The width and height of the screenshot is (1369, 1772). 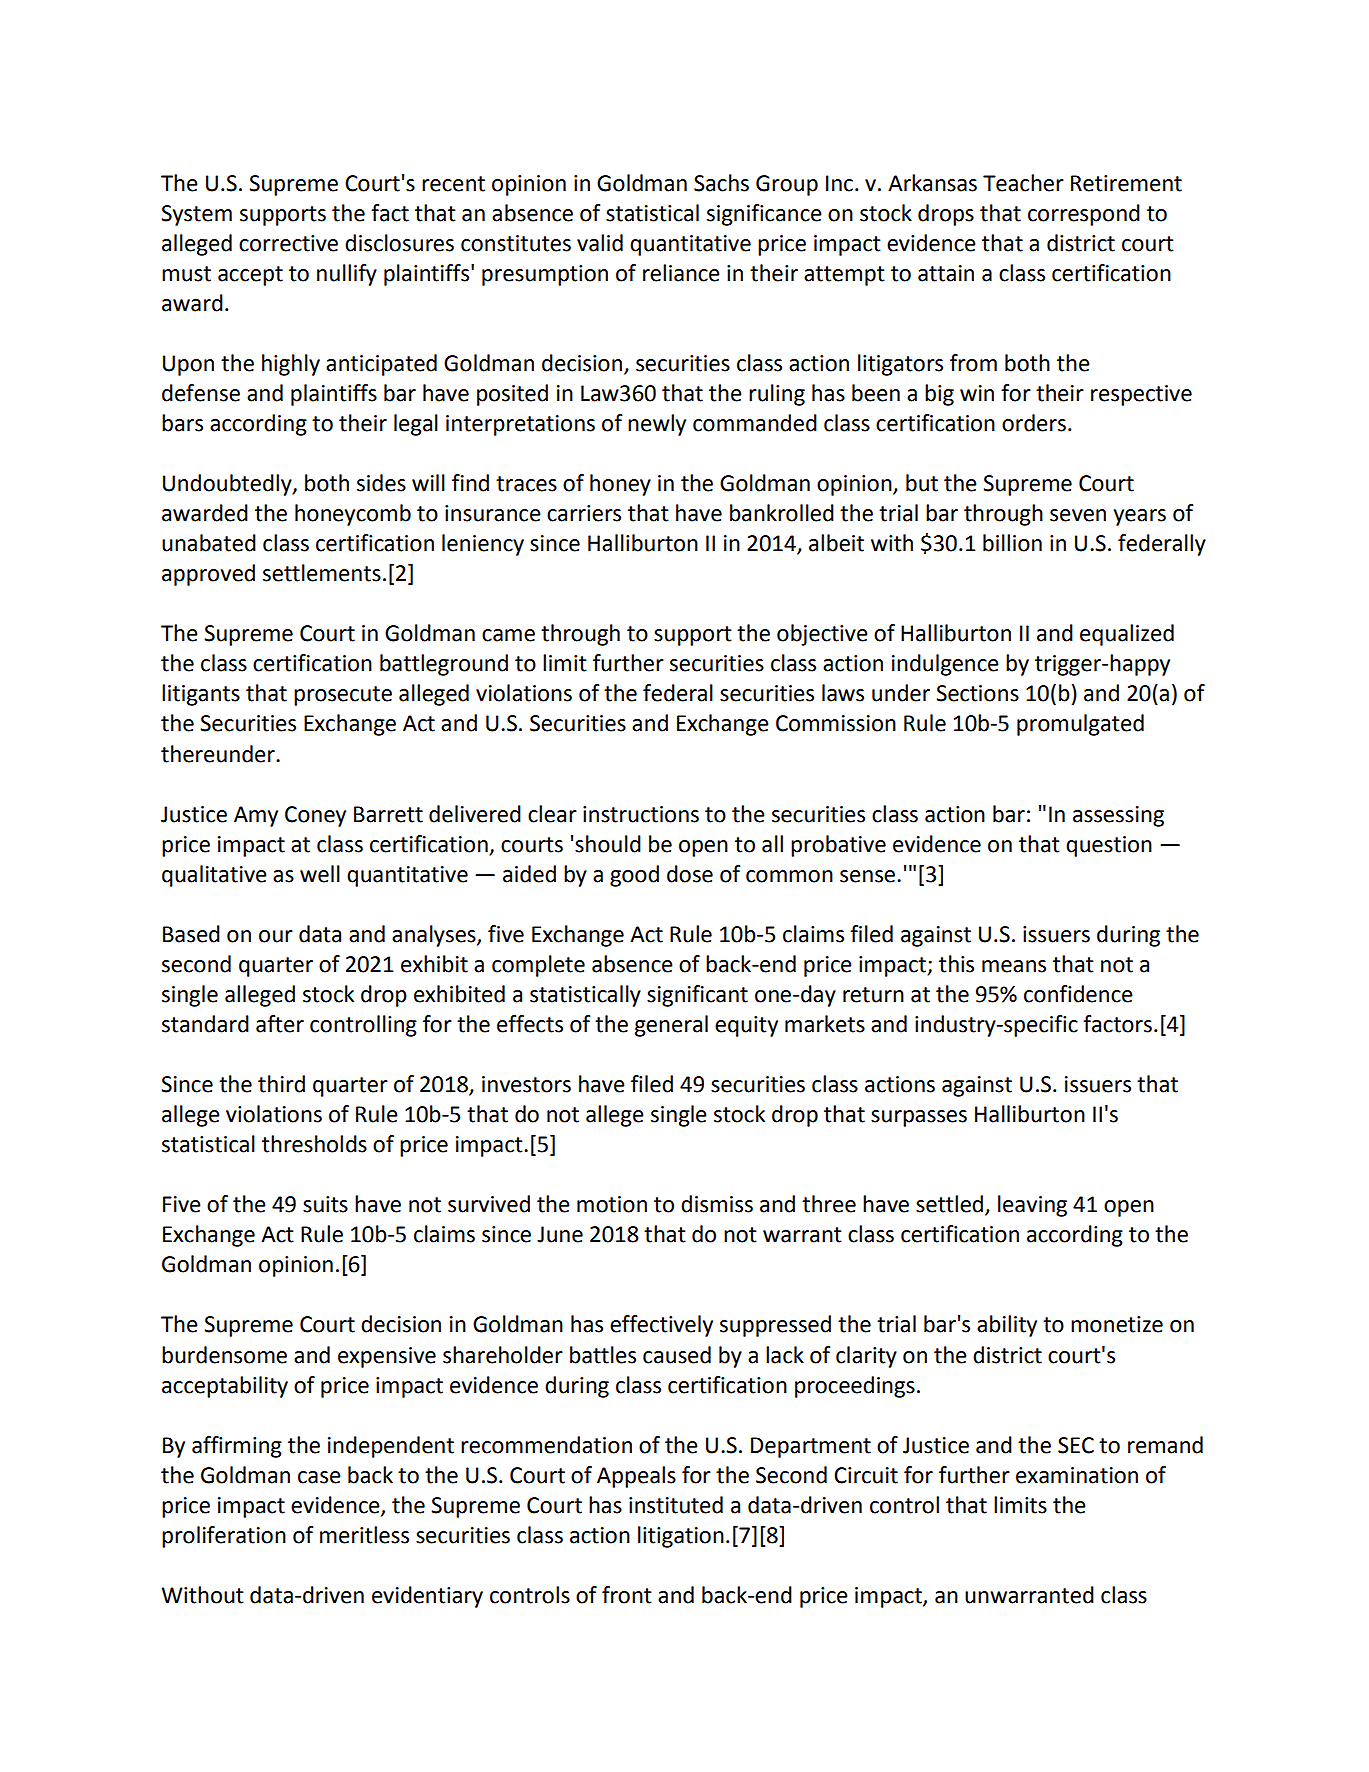 I want to click on carriers, so click(x=584, y=513).
